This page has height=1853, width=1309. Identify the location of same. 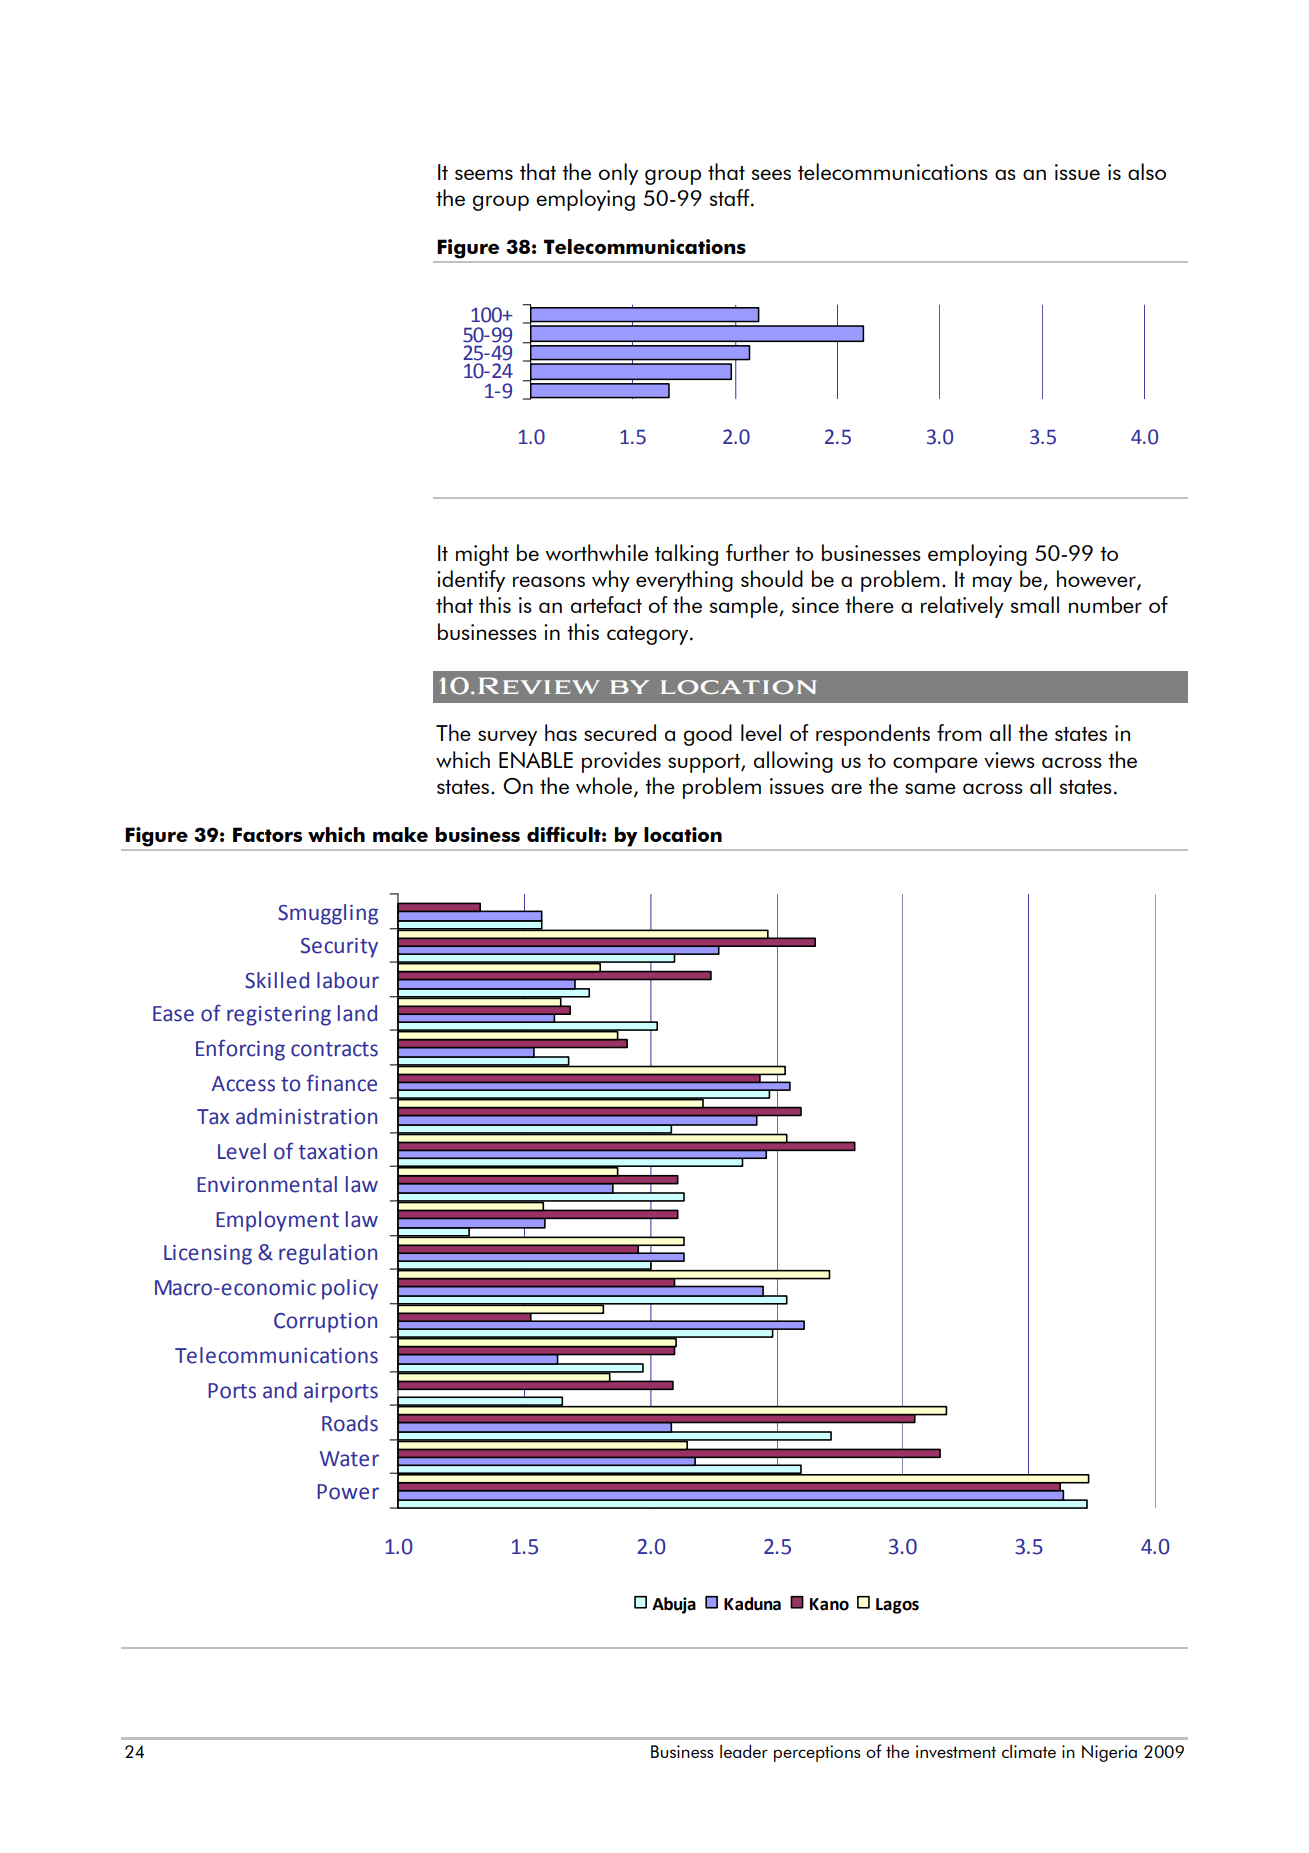
(930, 788).
